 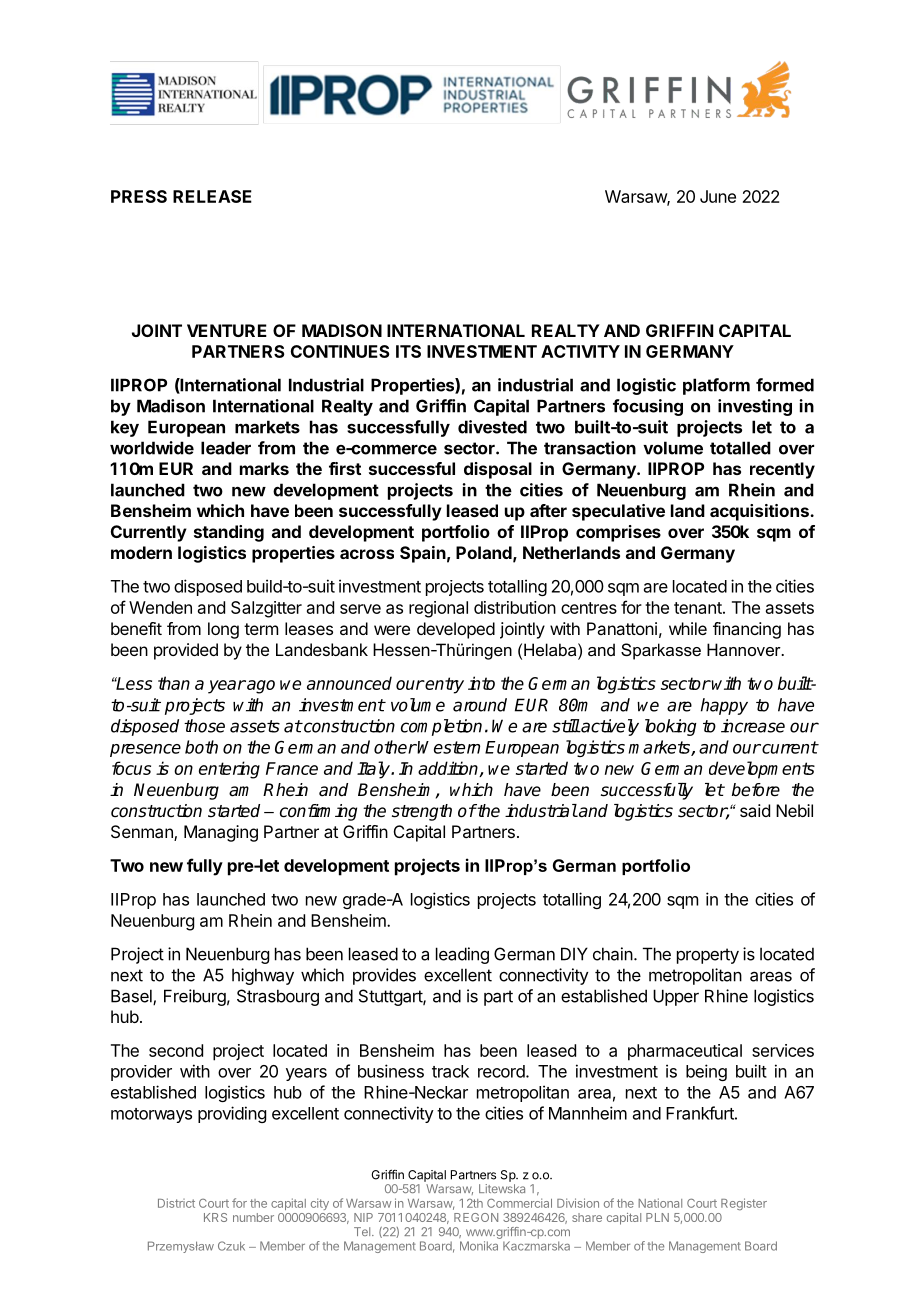 What do you see at coordinates (215, 1217) in the screenshot?
I see `KRS` at bounding box center [215, 1217].
